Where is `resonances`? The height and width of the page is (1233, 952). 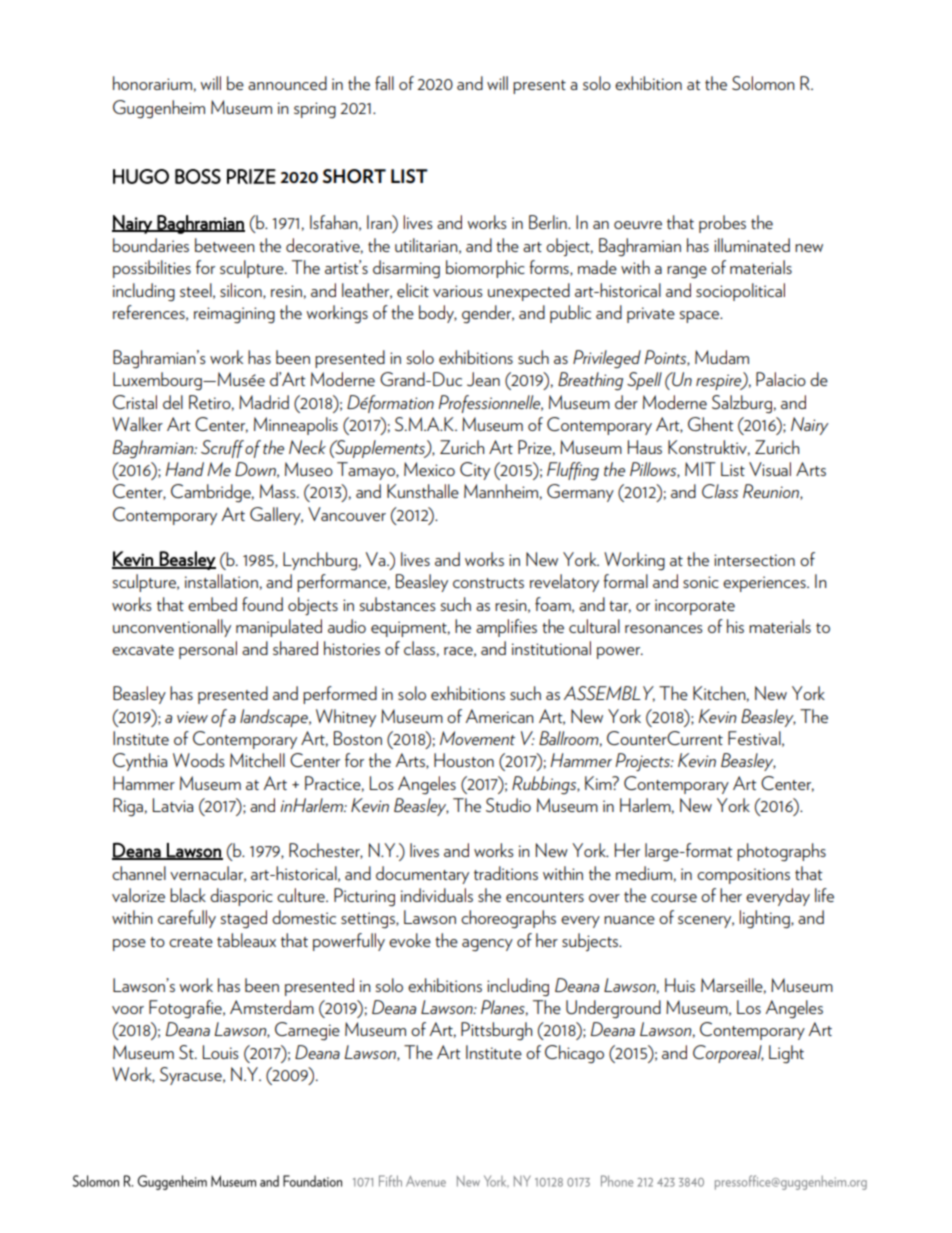 resonances is located at coordinates (664, 629).
